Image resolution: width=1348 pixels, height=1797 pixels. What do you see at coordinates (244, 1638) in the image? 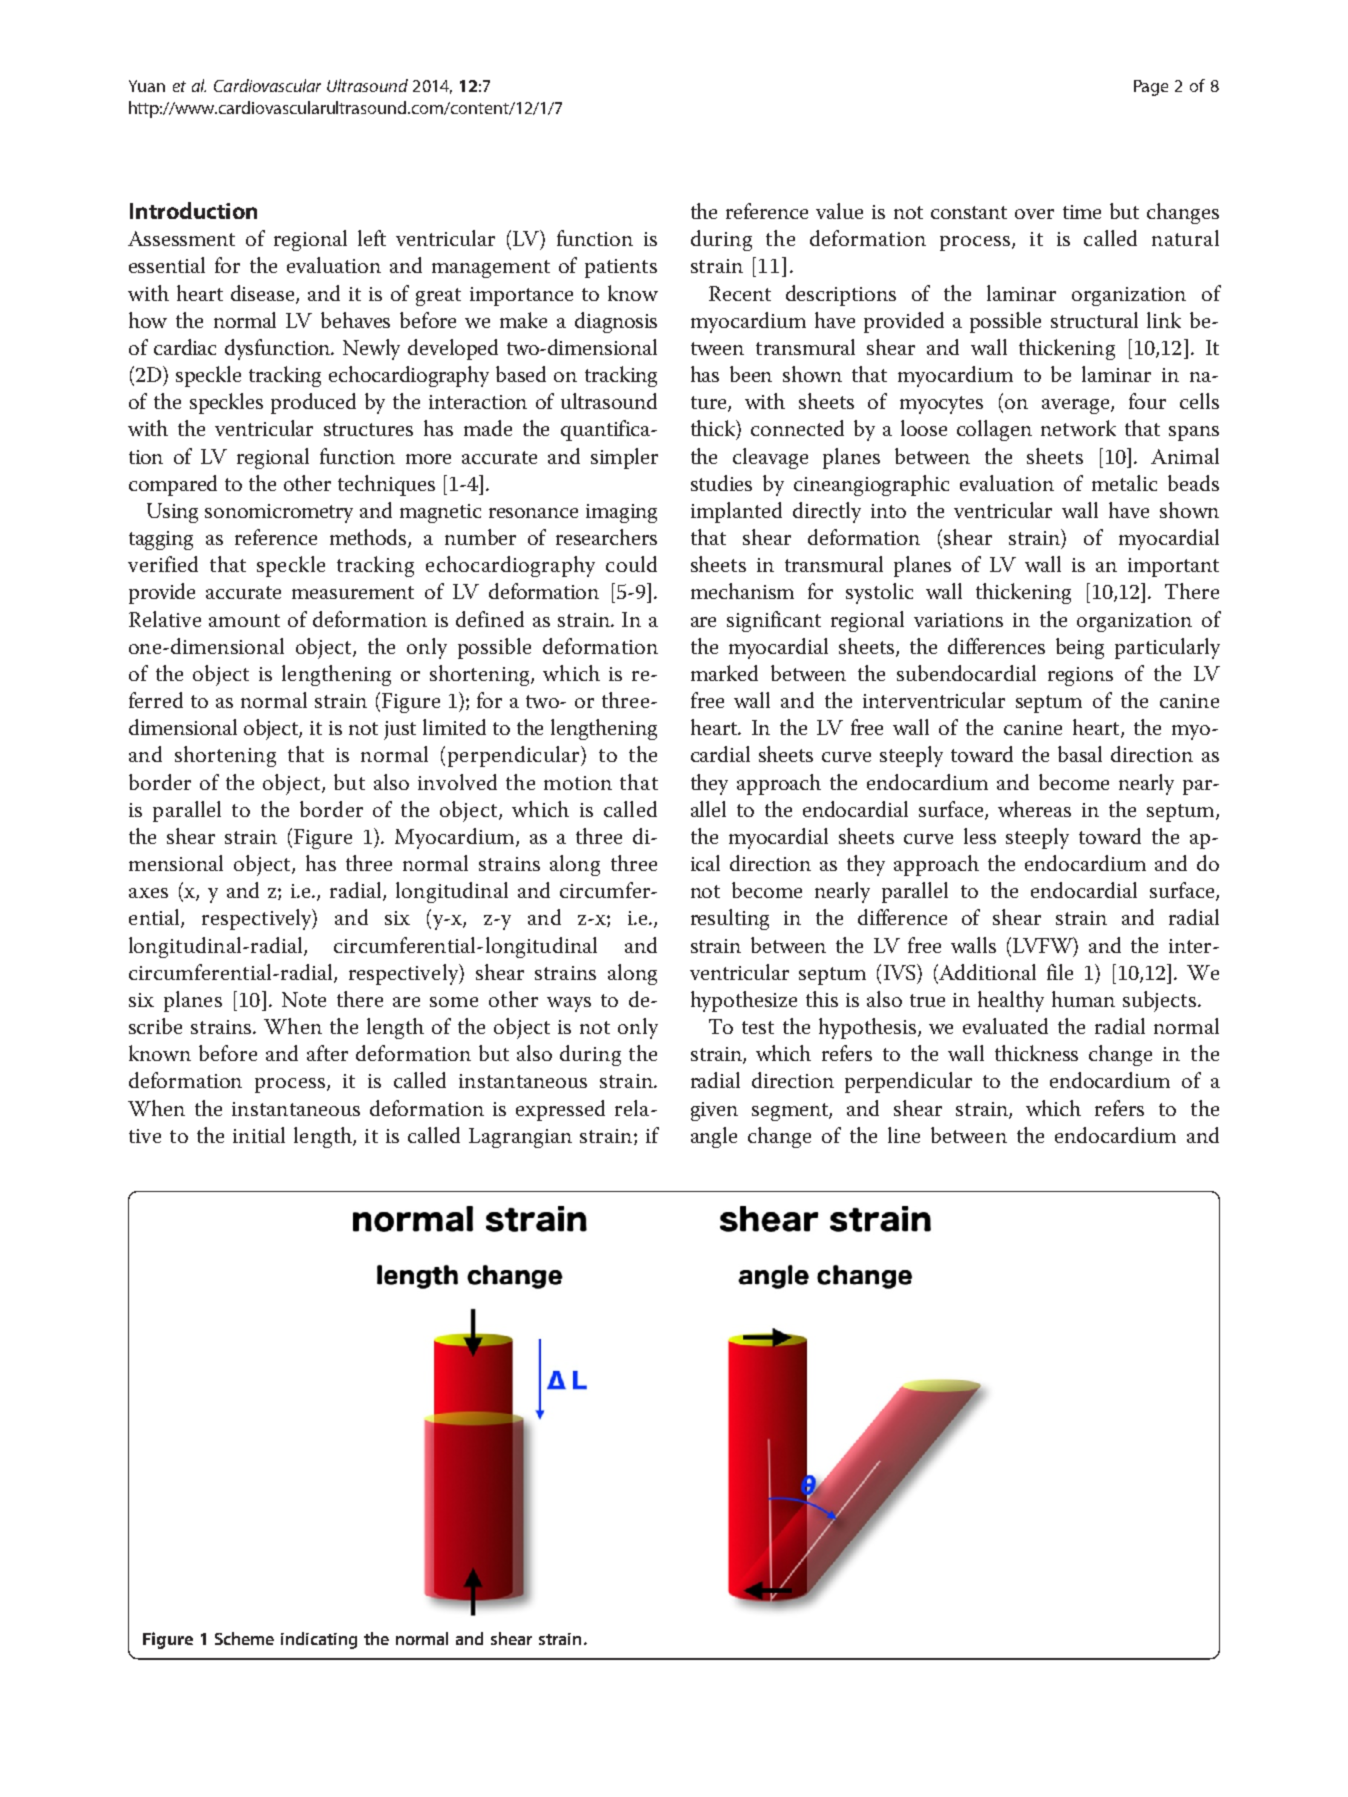
I see `Scheme` at bounding box center [244, 1638].
